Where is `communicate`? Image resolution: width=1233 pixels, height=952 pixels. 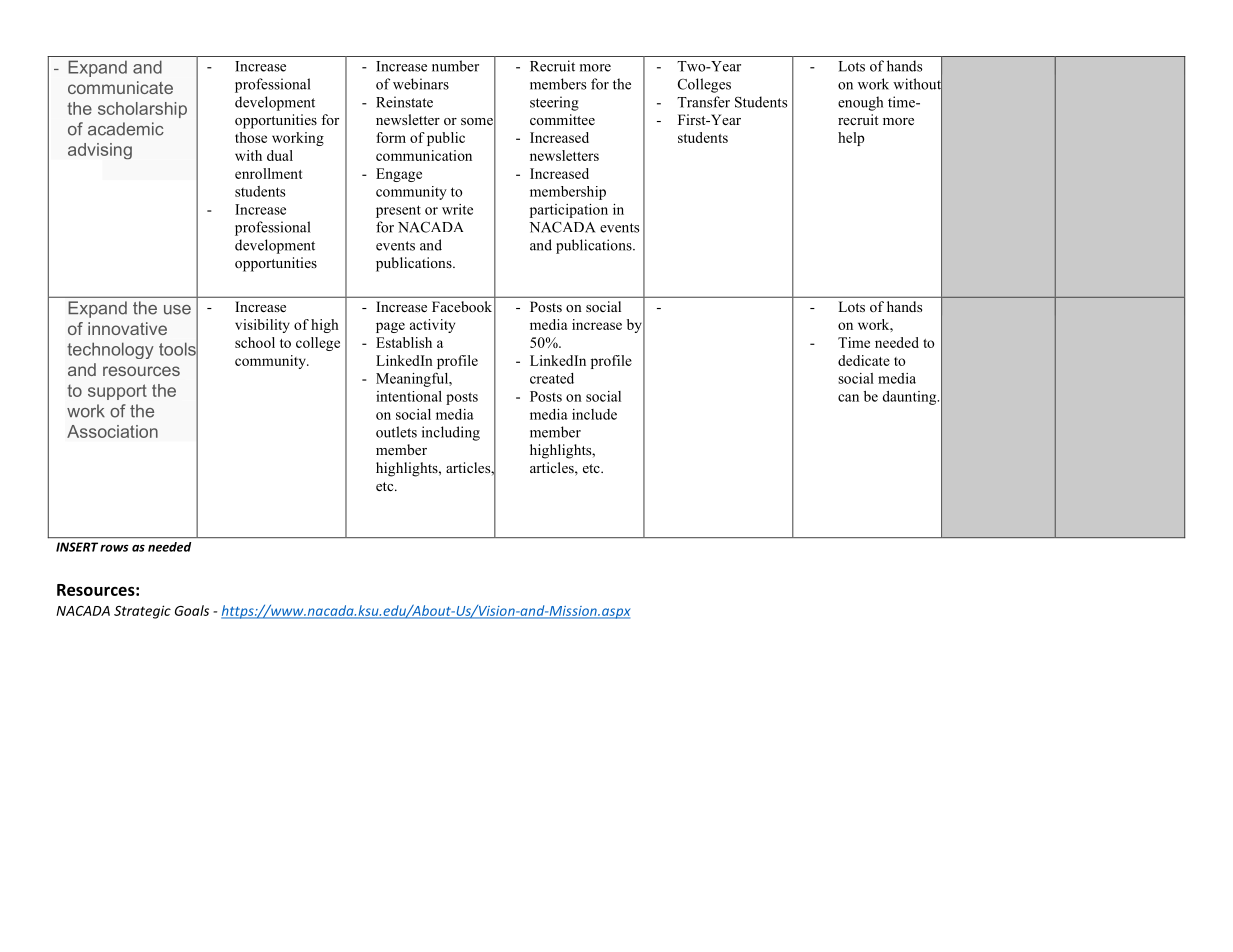
communicate is located at coordinates (120, 87).
